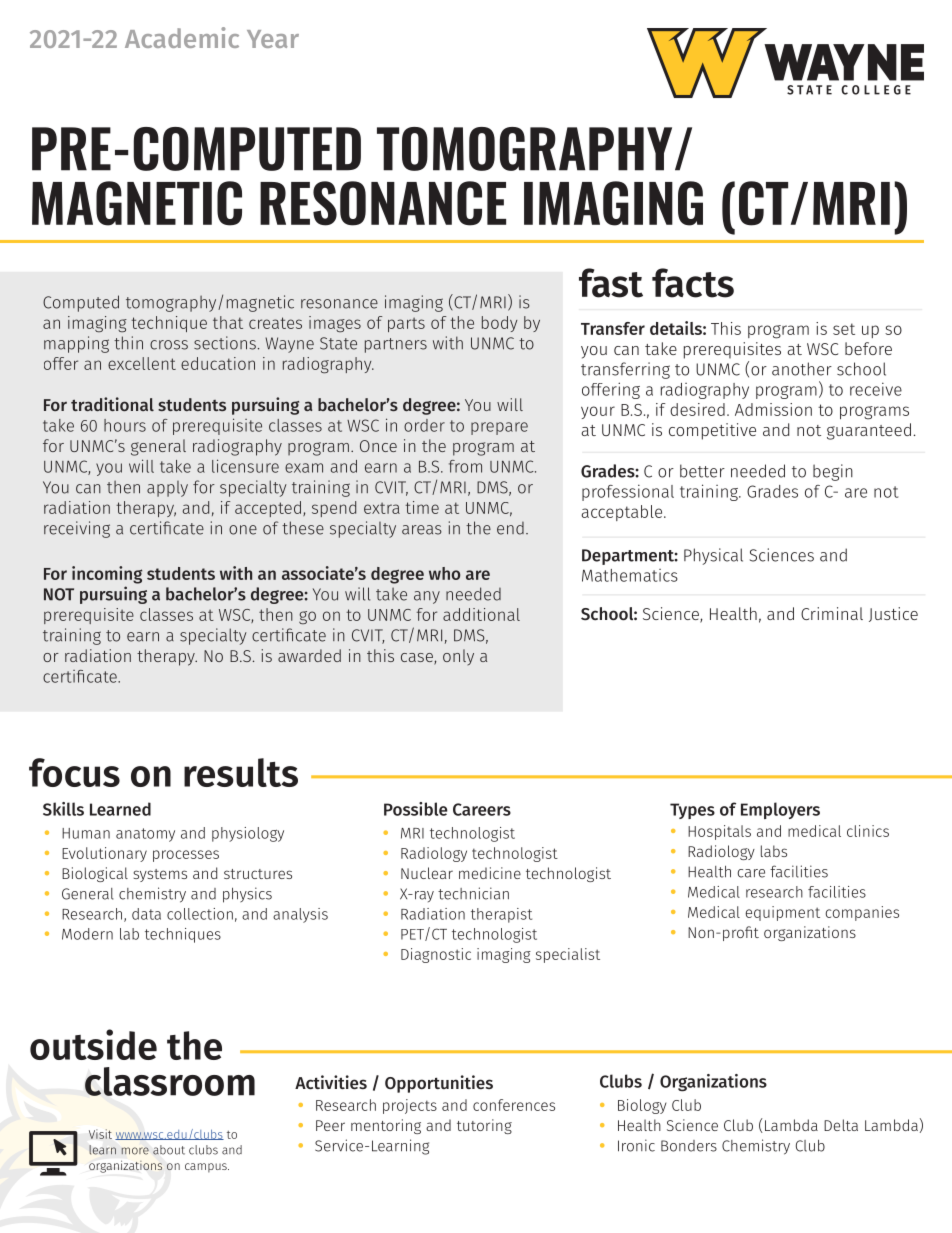 This image has width=952, height=1233. What do you see at coordinates (802, 369) in the image?
I see `another` at bounding box center [802, 369].
